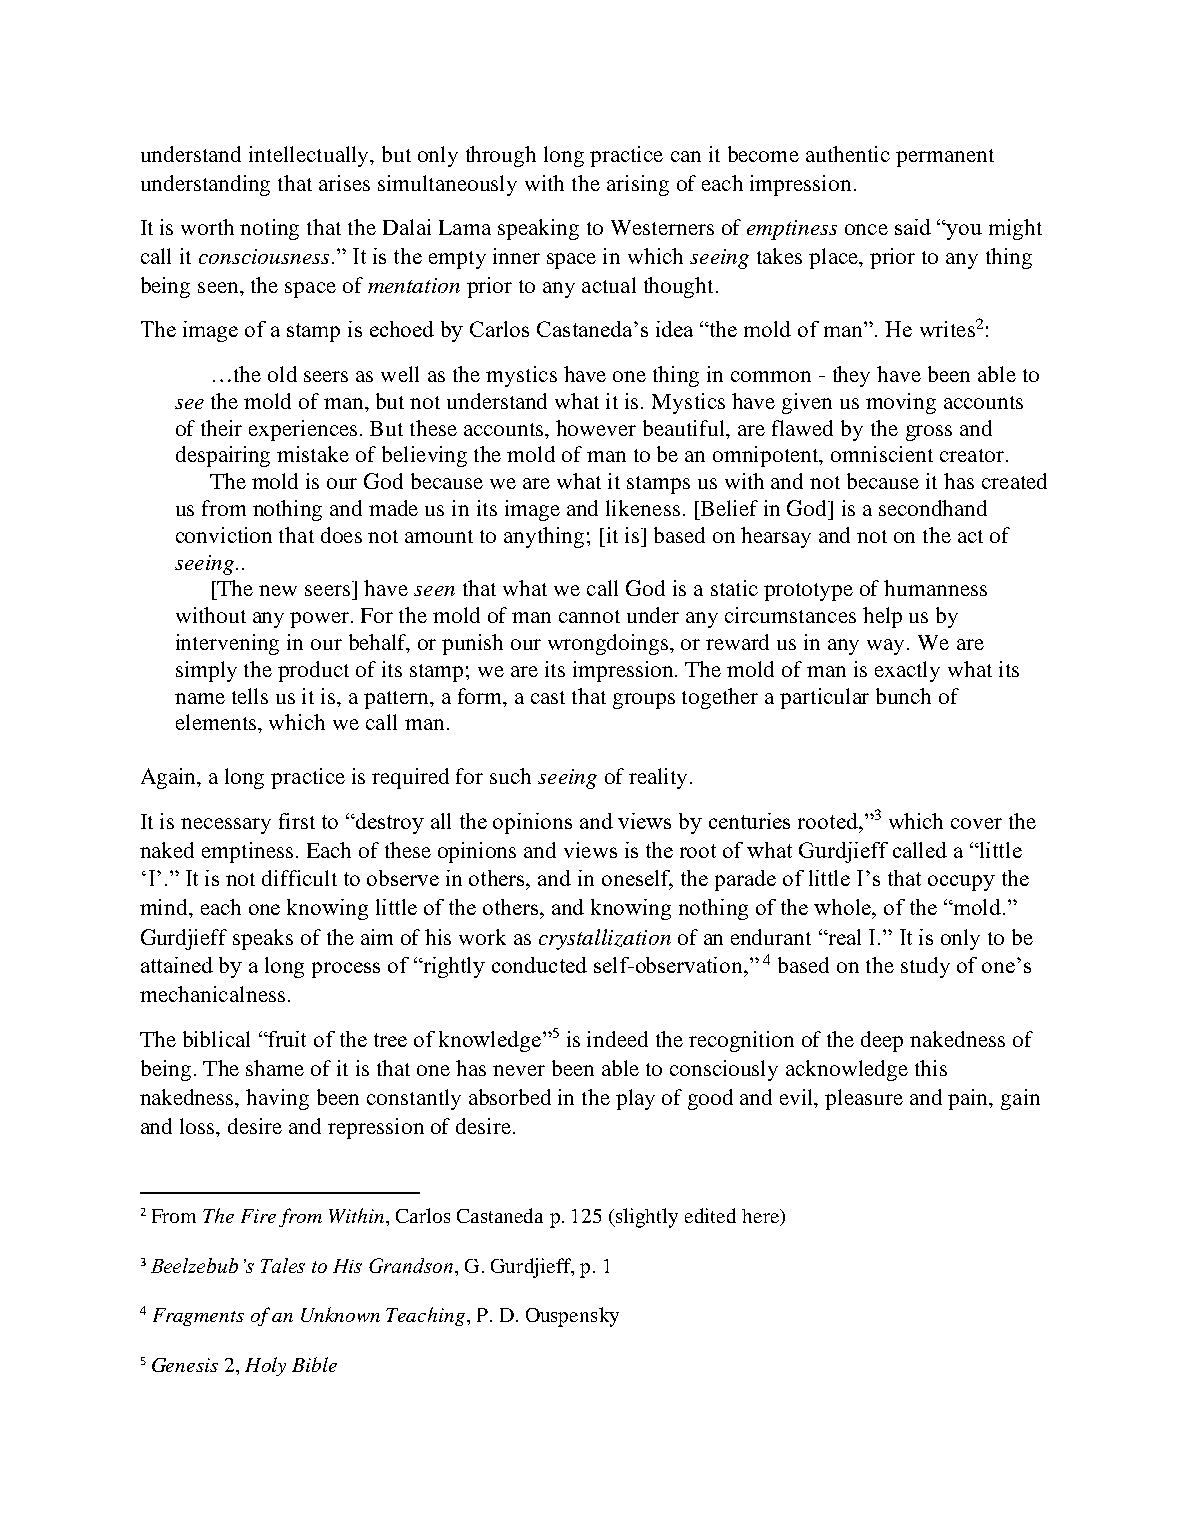  What do you see at coordinates (572, 1317) in the page?
I see `Ouspensky` at bounding box center [572, 1317].
